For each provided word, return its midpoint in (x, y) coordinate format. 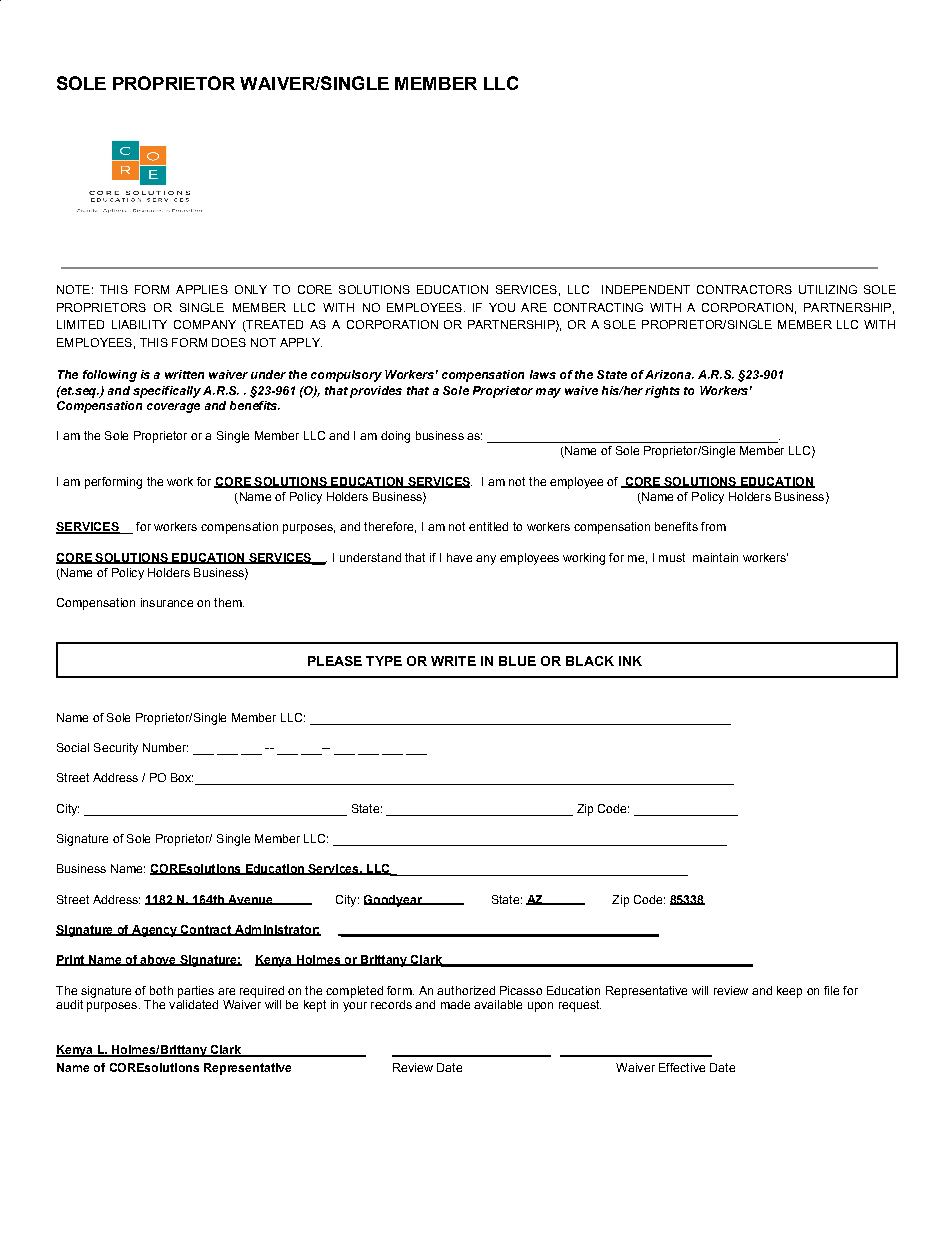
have (459, 557)
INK (630, 661)
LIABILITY (139, 324)
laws (543, 374)
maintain (715, 557)
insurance (167, 602)
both (161, 990)
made (455, 1004)
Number (165, 747)
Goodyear (394, 901)
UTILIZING (828, 289)
